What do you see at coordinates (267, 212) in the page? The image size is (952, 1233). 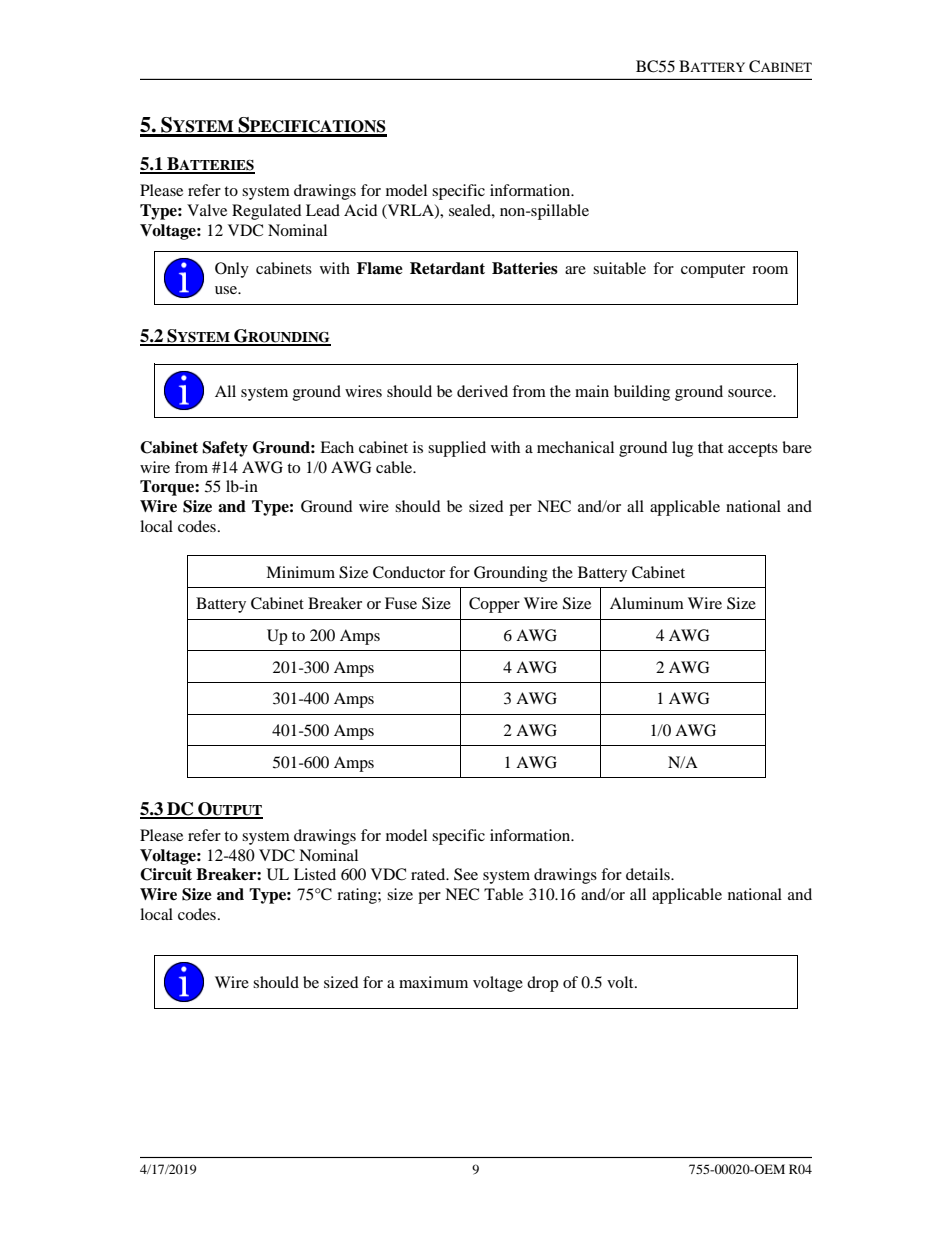 I see `Regulated` at bounding box center [267, 212].
